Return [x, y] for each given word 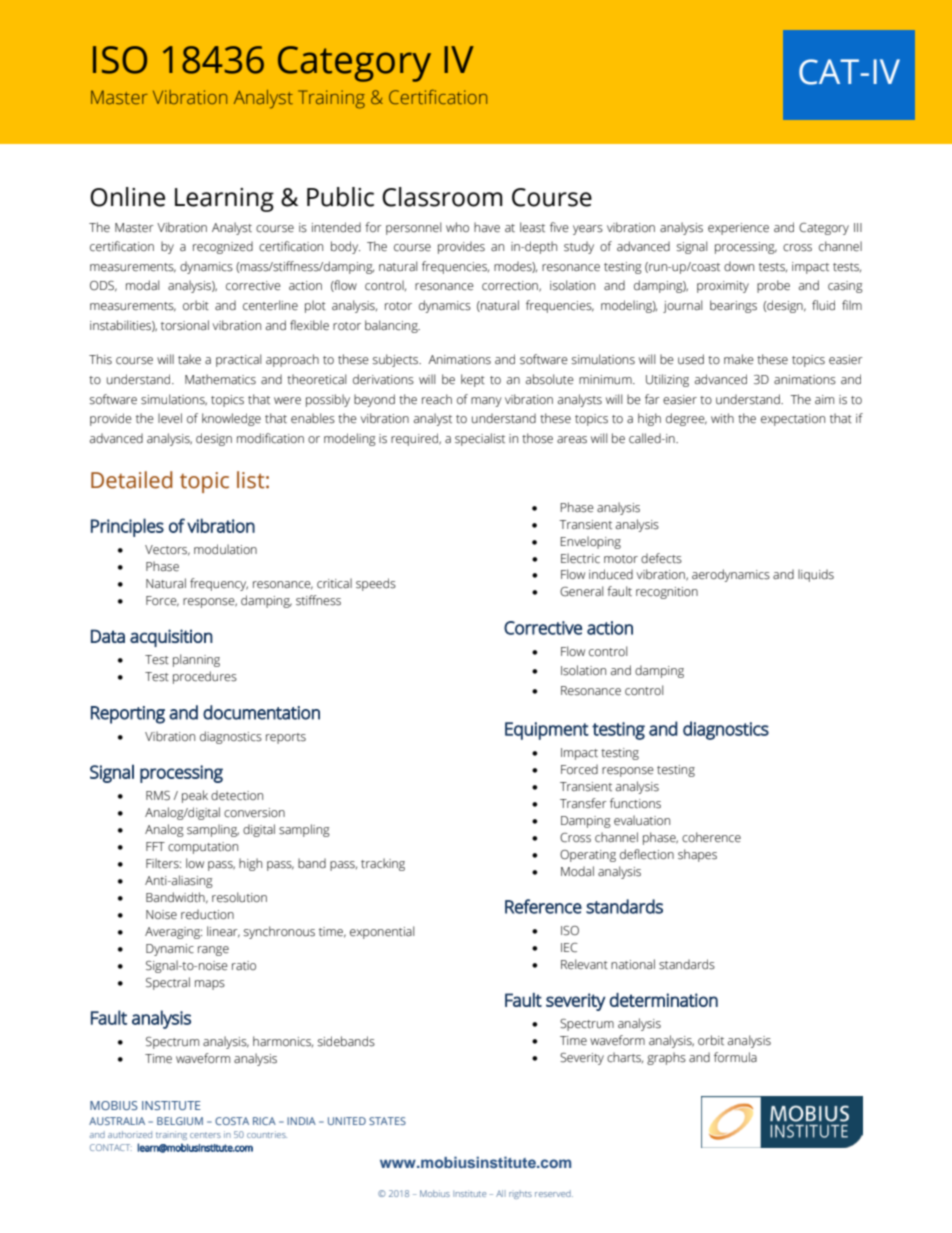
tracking [383, 864]
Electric [580, 558]
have [487, 227]
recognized [223, 247]
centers [205, 1135]
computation [203, 848]
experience [738, 229]
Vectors [167, 550]
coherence [711, 837]
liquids [816, 575]
